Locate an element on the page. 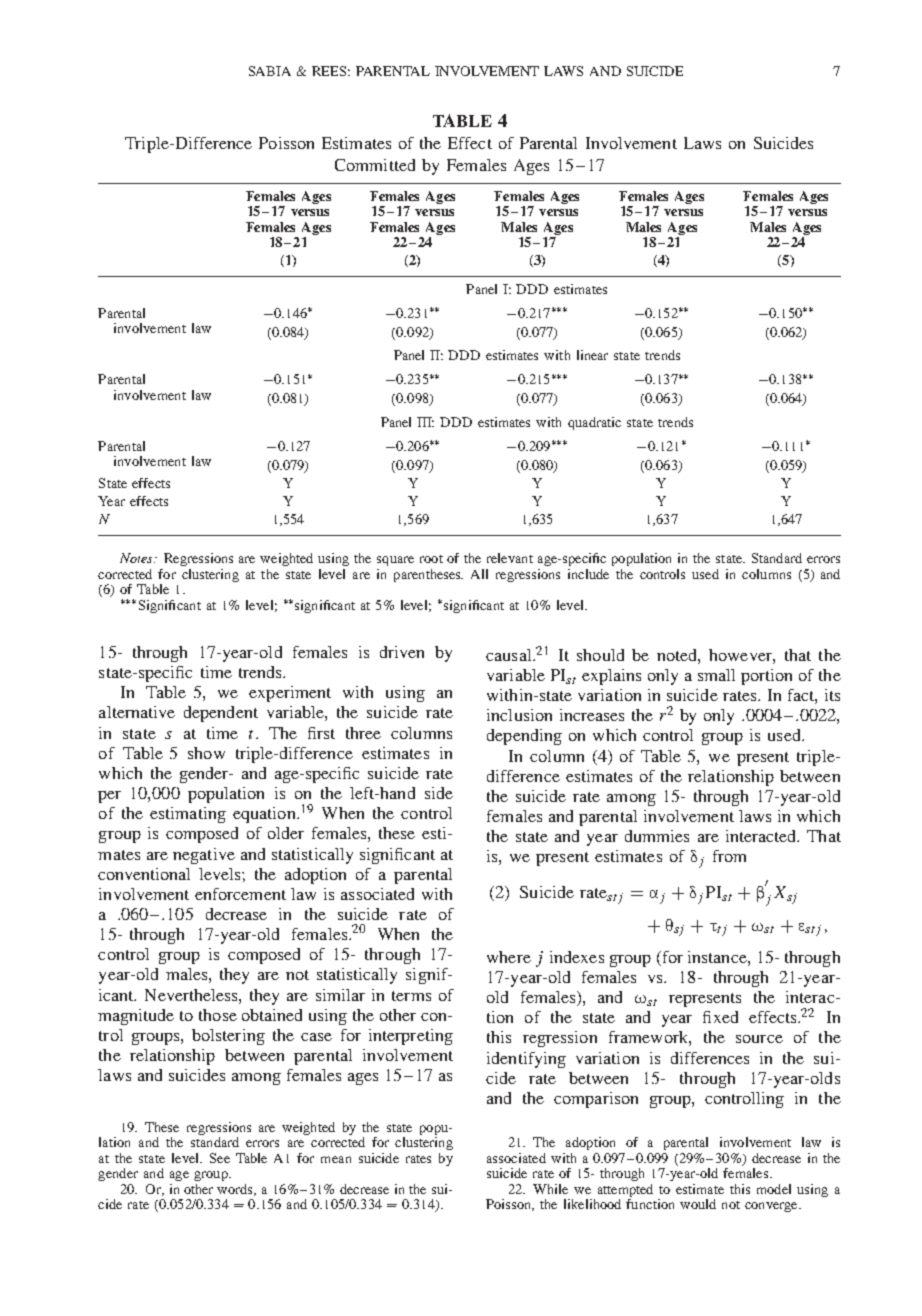 The height and width of the document is (1316, 922). from is located at coordinates (729, 856).
